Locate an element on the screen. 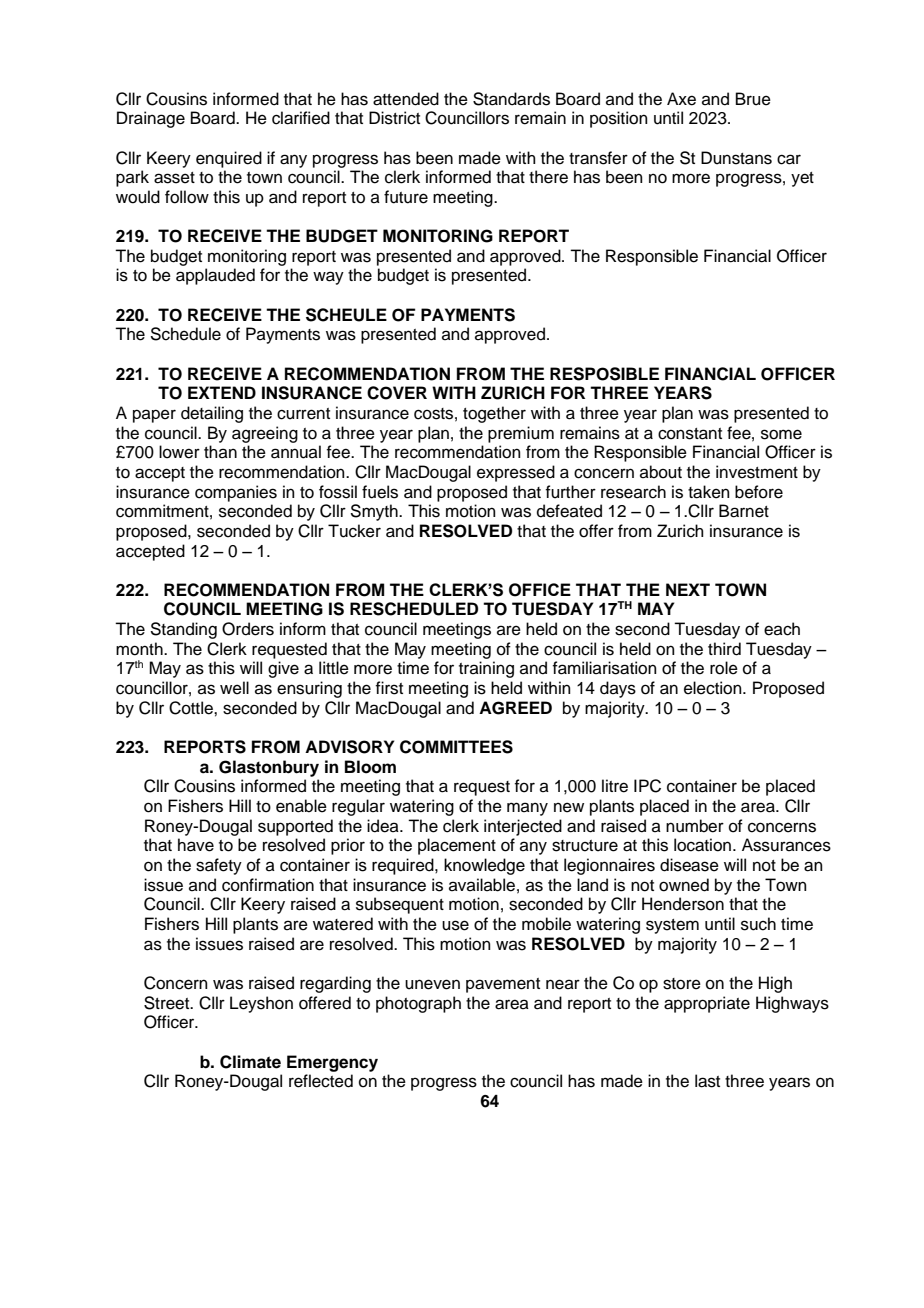 The image size is (924, 1308). enquired is located at coordinates (229, 159).
